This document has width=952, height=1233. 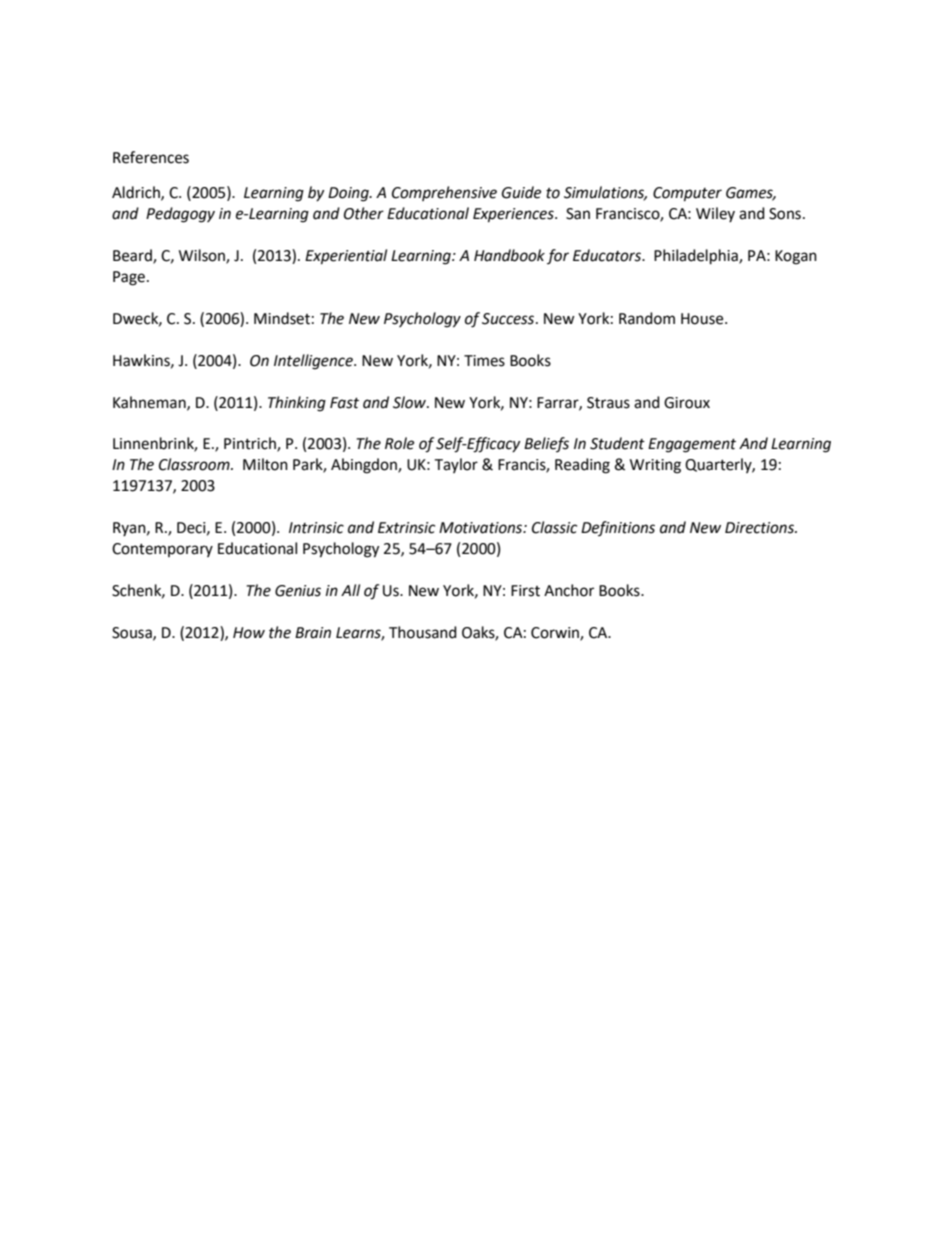 What do you see at coordinates (509, 319) in the document?
I see `Success` at bounding box center [509, 319].
